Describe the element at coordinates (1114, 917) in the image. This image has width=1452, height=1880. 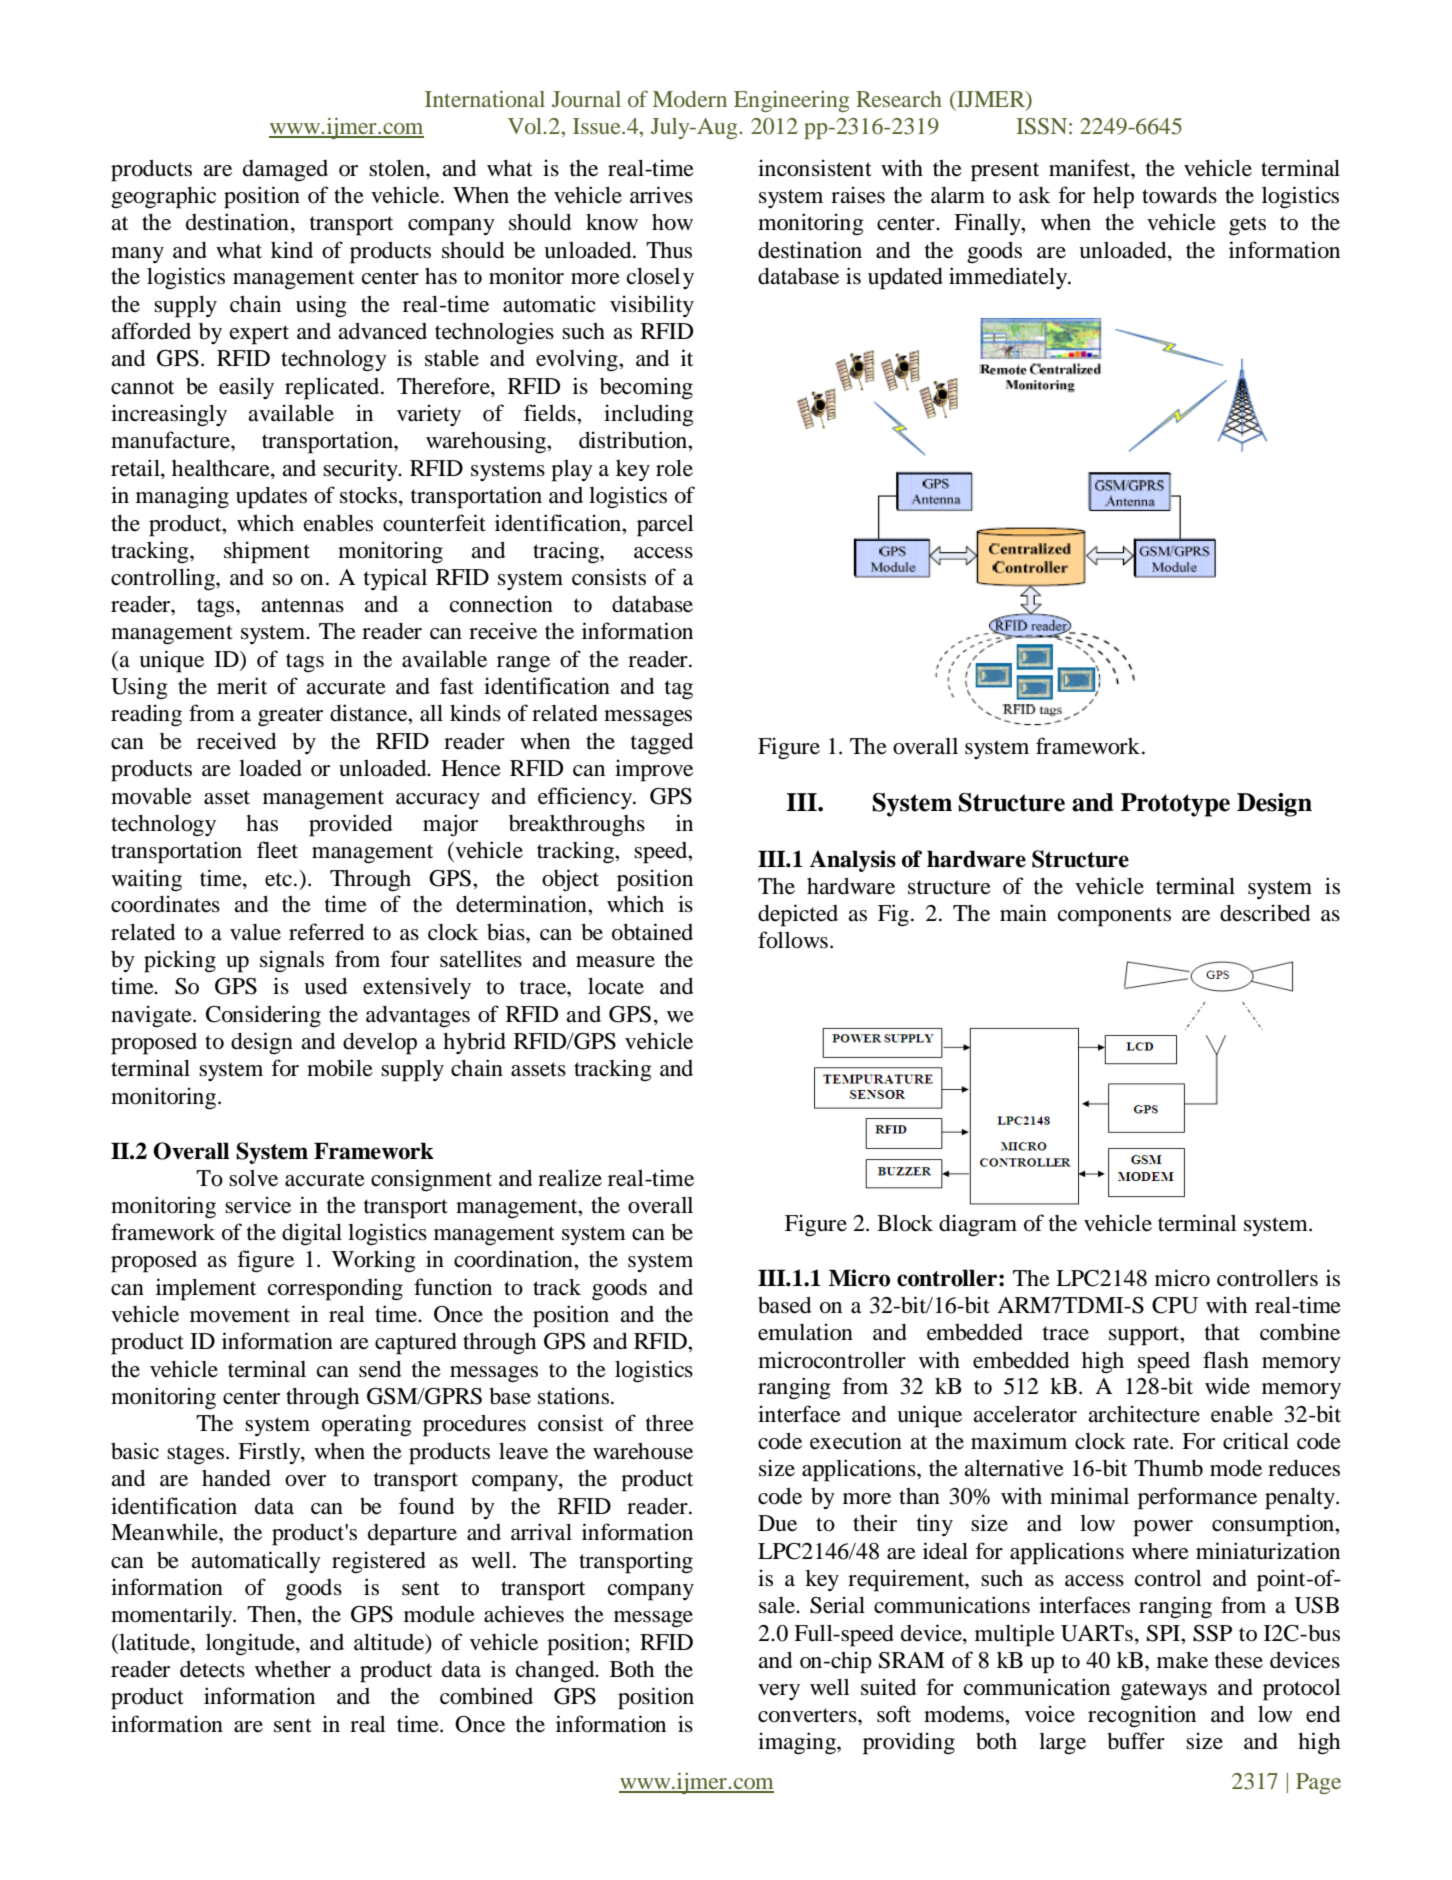
I see `components` at that location.
